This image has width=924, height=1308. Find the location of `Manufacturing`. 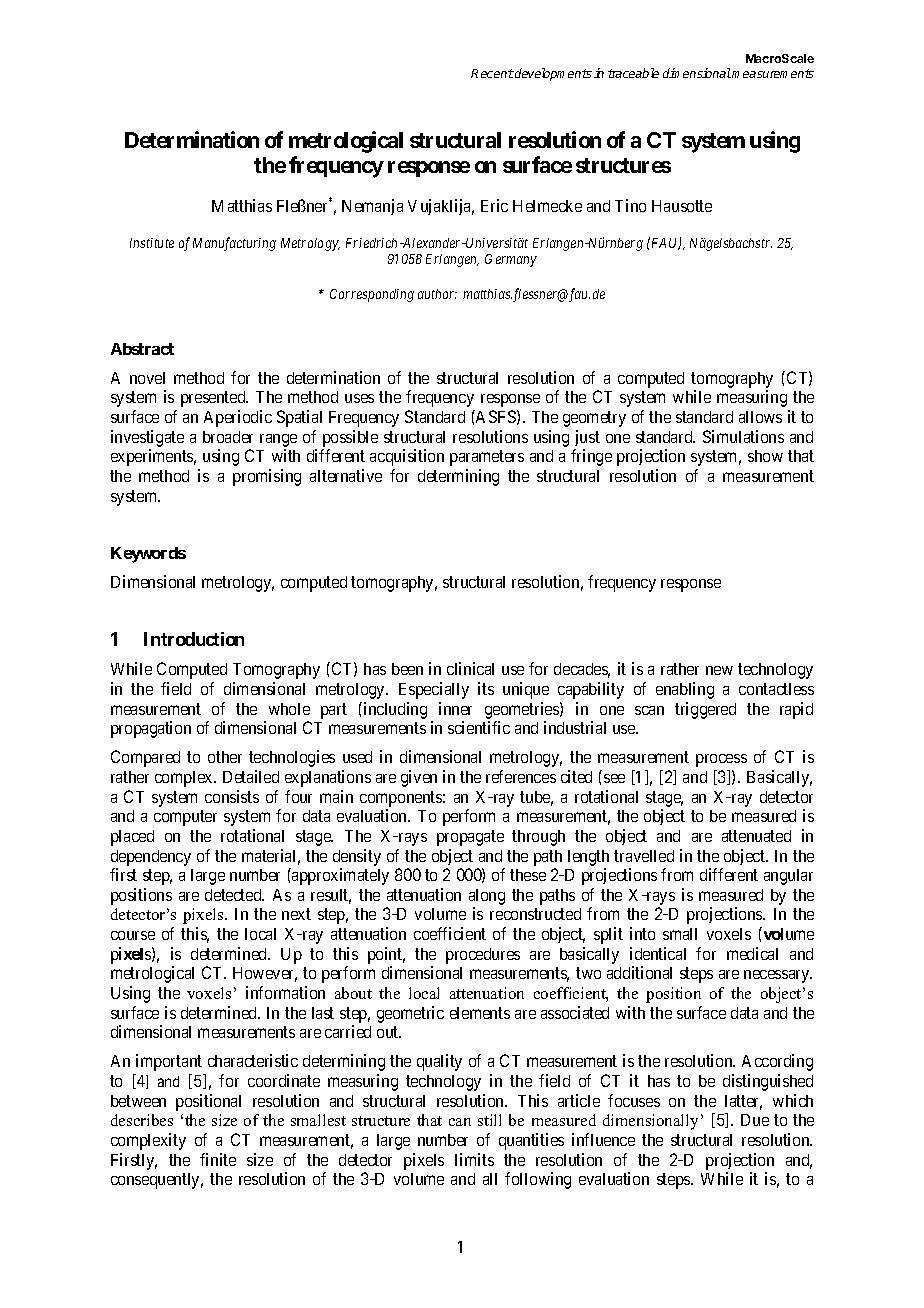

Manufacturing is located at coordinates (234, 244).
